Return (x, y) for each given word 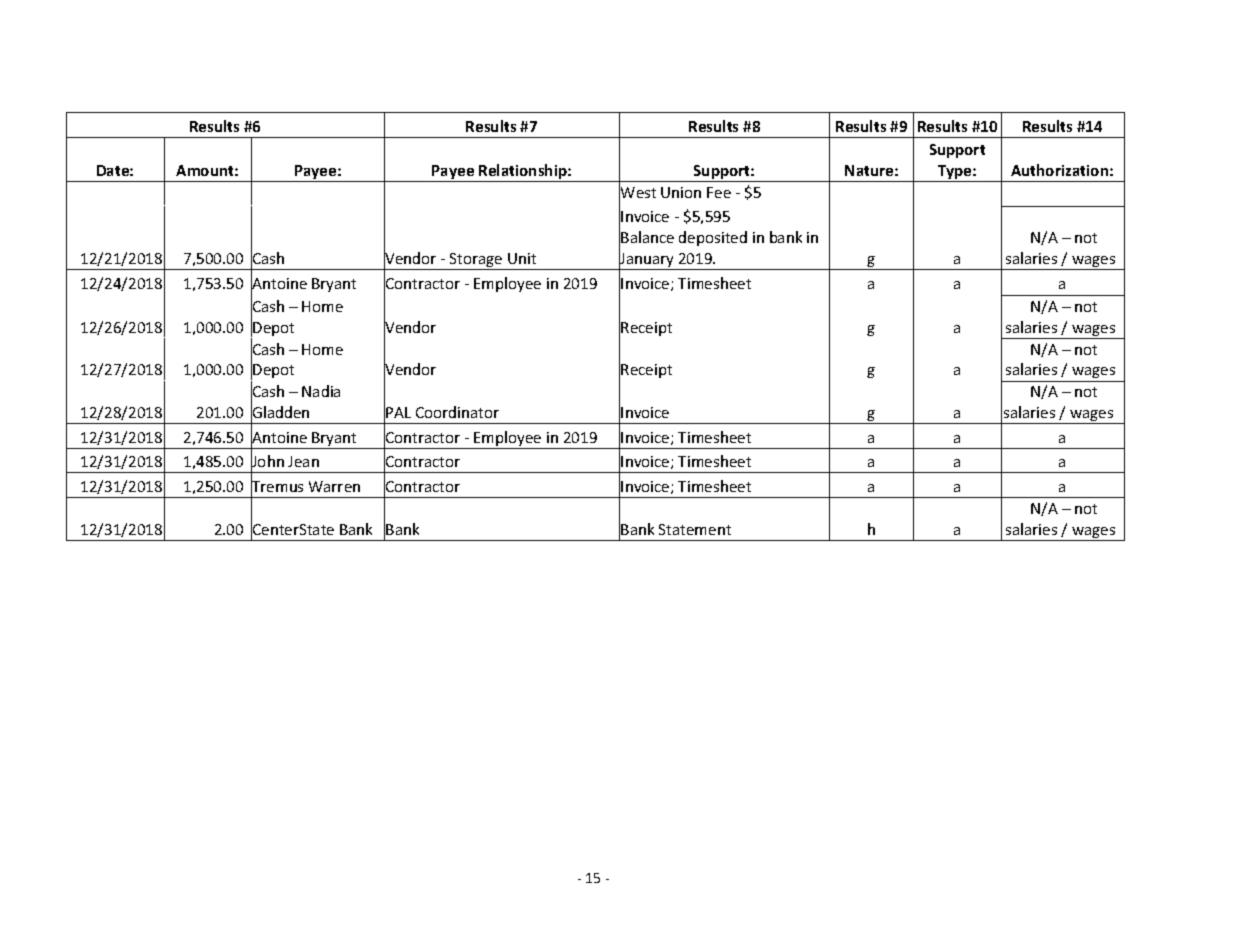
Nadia (321, 391)
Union (681, 192)
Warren (334, 486)
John (267, 462)
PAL (398, 412)
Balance (647, 237)
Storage (476, 261)
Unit (522, 258)
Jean (303, 461)
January (647, 260)
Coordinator (457, 412)
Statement (695, 529)
